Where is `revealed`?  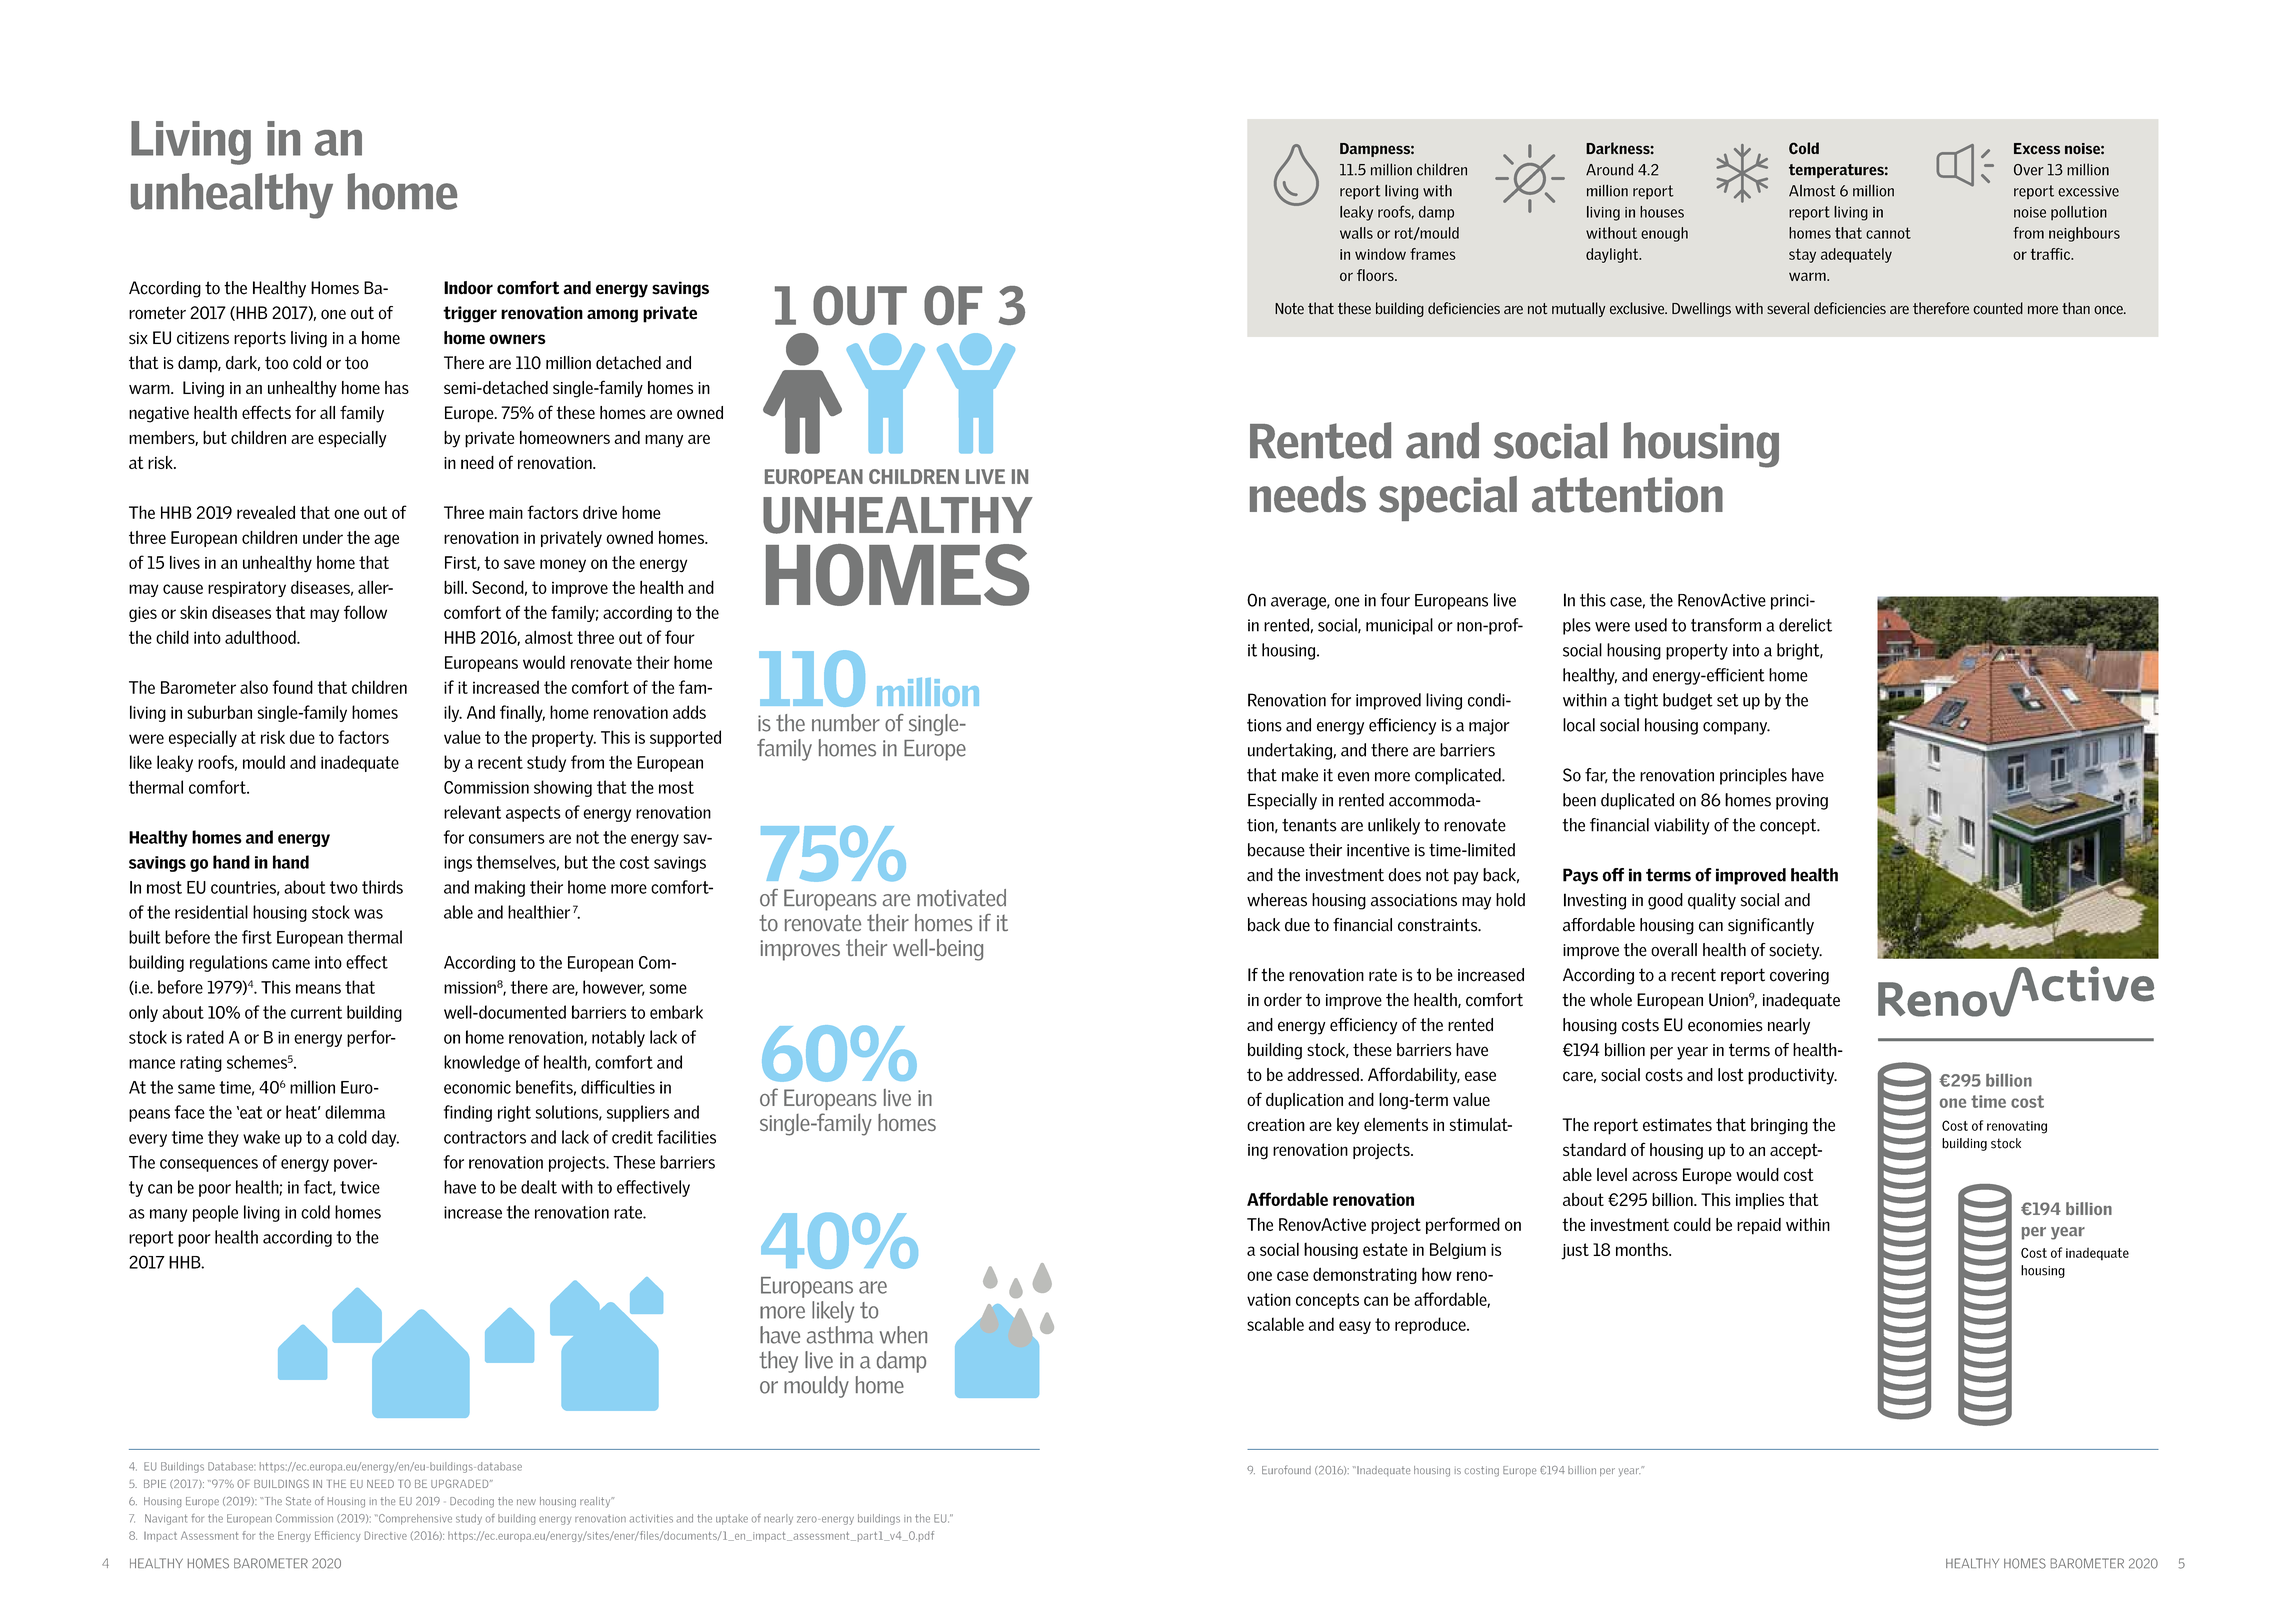 revealed is located at coordinates (266, 512).
